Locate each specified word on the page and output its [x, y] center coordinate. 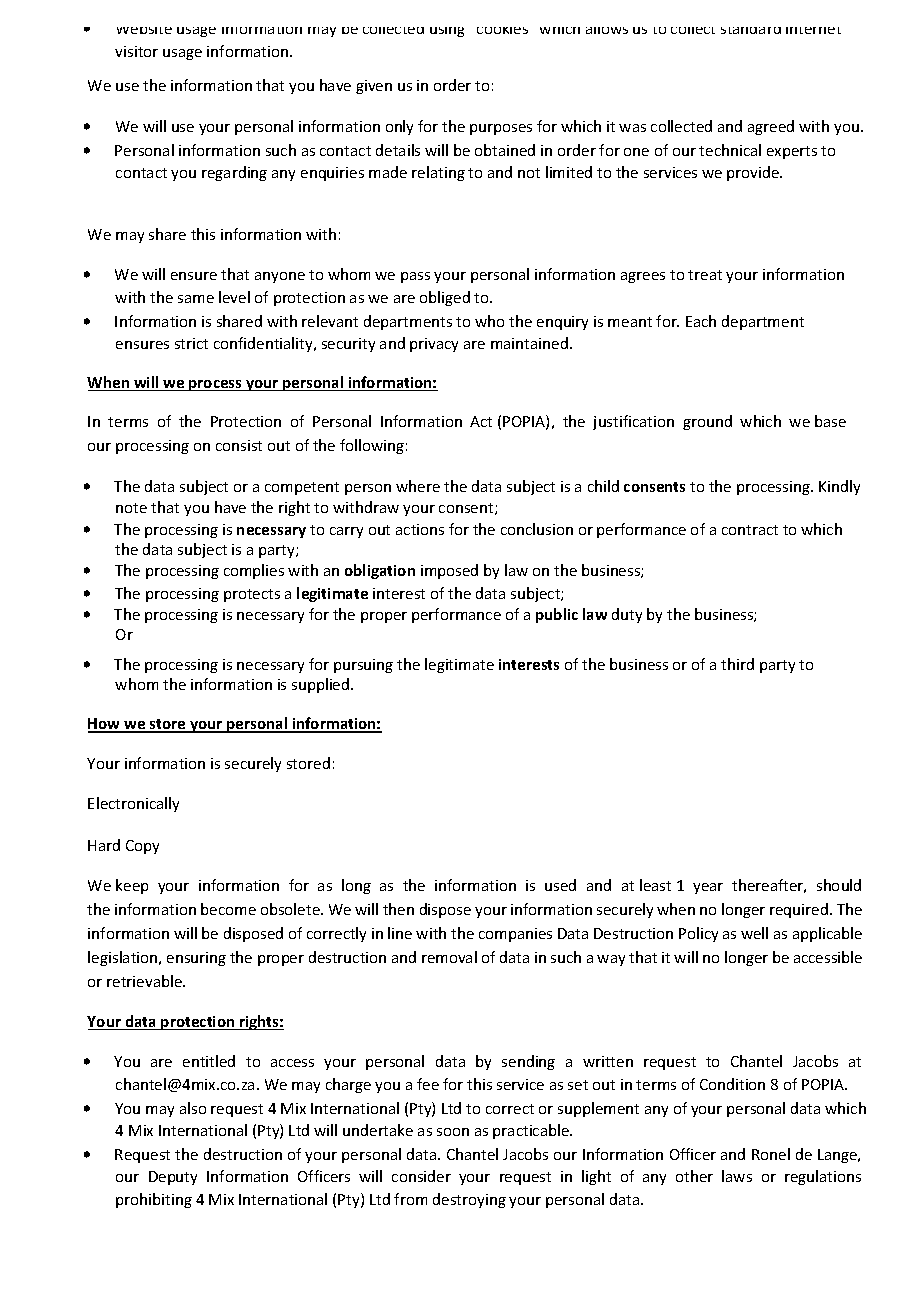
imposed [449, 571]
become [228, 909]
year [708, 888]
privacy [434, 345]
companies [515, 935]
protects [252, 595]
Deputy [173, 1178]
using [447, 32]
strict [191, 343]
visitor [136, 51]
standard [751, 30]
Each [701, 321]
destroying [469, 1200]
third [737, 664]
